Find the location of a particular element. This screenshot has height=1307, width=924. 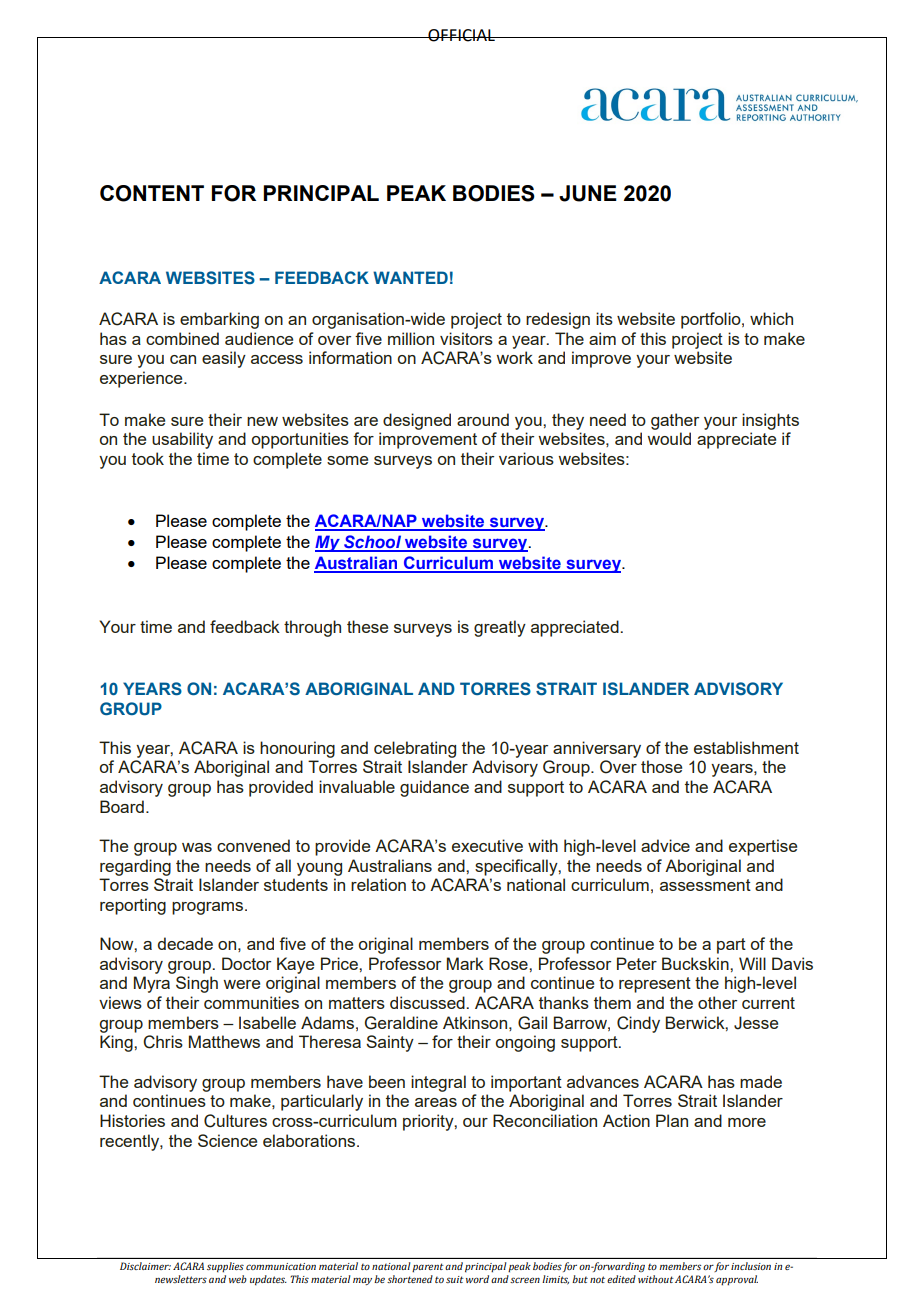

establishment is located at coordinates (746, 747).
